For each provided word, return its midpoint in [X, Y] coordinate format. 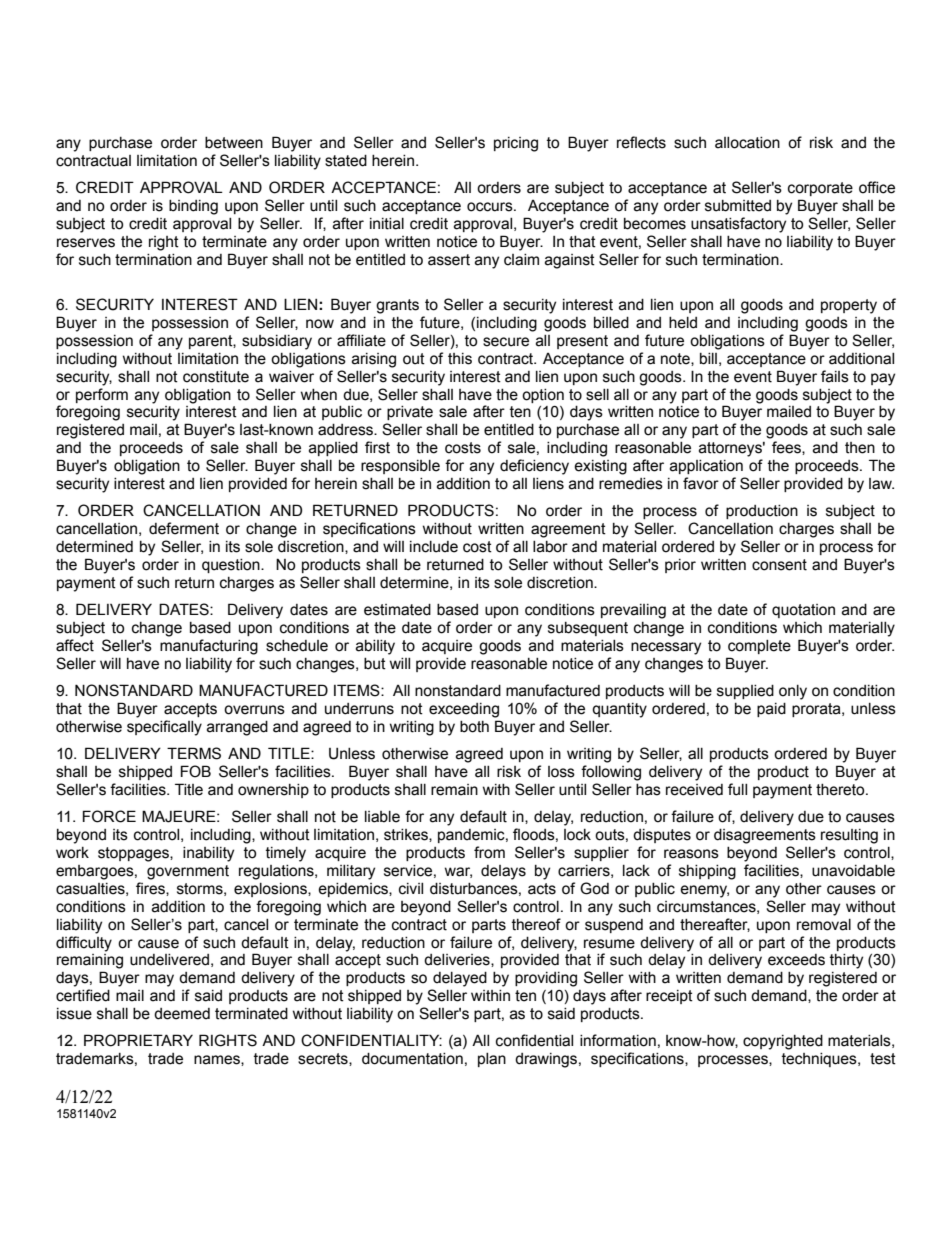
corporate [820, 189]
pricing [516, 144]
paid [771, 710]
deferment [184, 528]
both [474, 727]
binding [193, 207]
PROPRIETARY [138, 1040]
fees [787, 448]
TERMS [194, 753]
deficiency [534, 467]
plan [492, 1060]
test [883, 1059]
